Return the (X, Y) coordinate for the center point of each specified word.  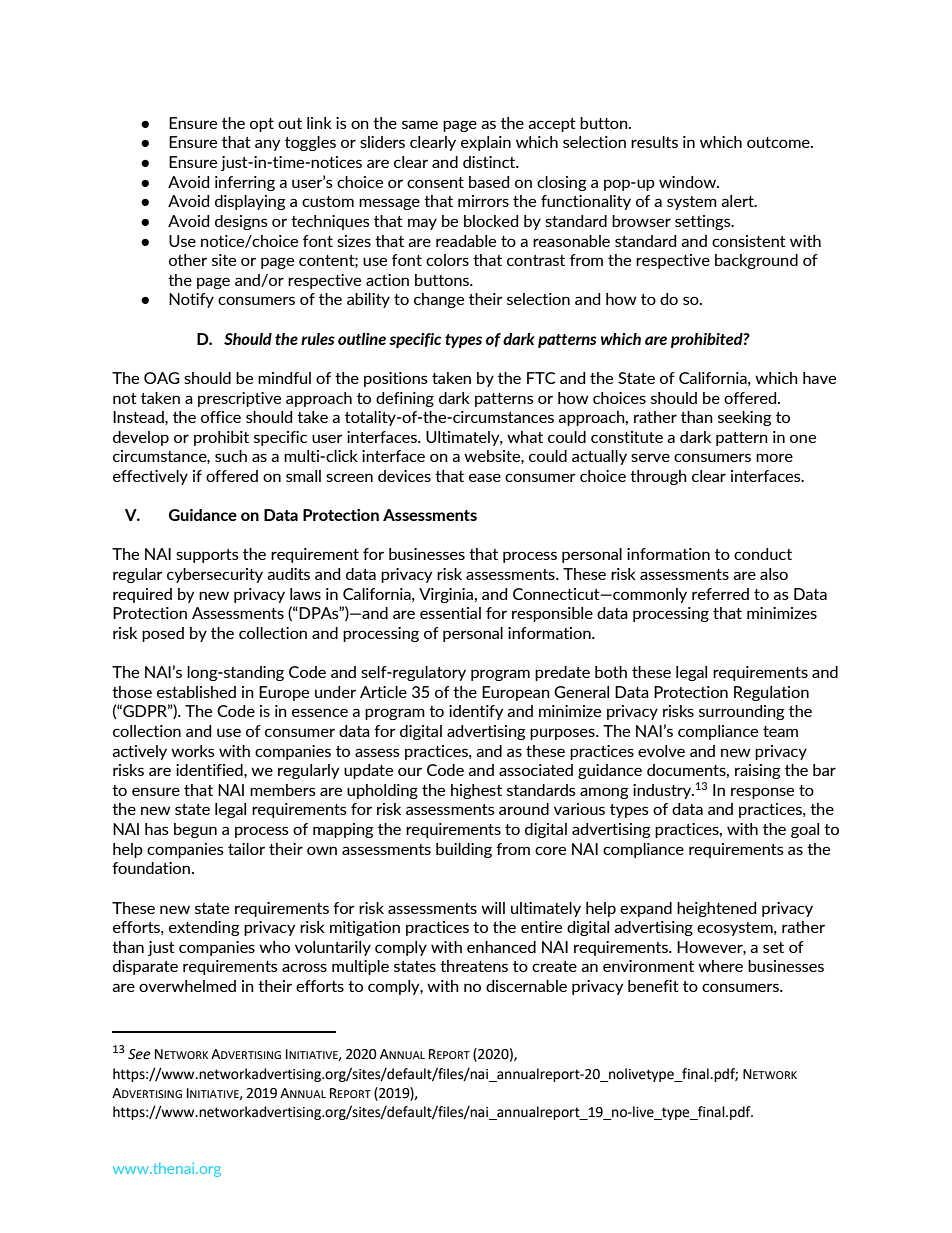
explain (486, 143)
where (720, 966)
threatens (474, 966)
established (196, 692)
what (525, 437)
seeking (745, 418)
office (221, 417)
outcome (779, 142)
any (267, 145)
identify (476, 712)
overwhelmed (187, 986)
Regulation (771, 693)
